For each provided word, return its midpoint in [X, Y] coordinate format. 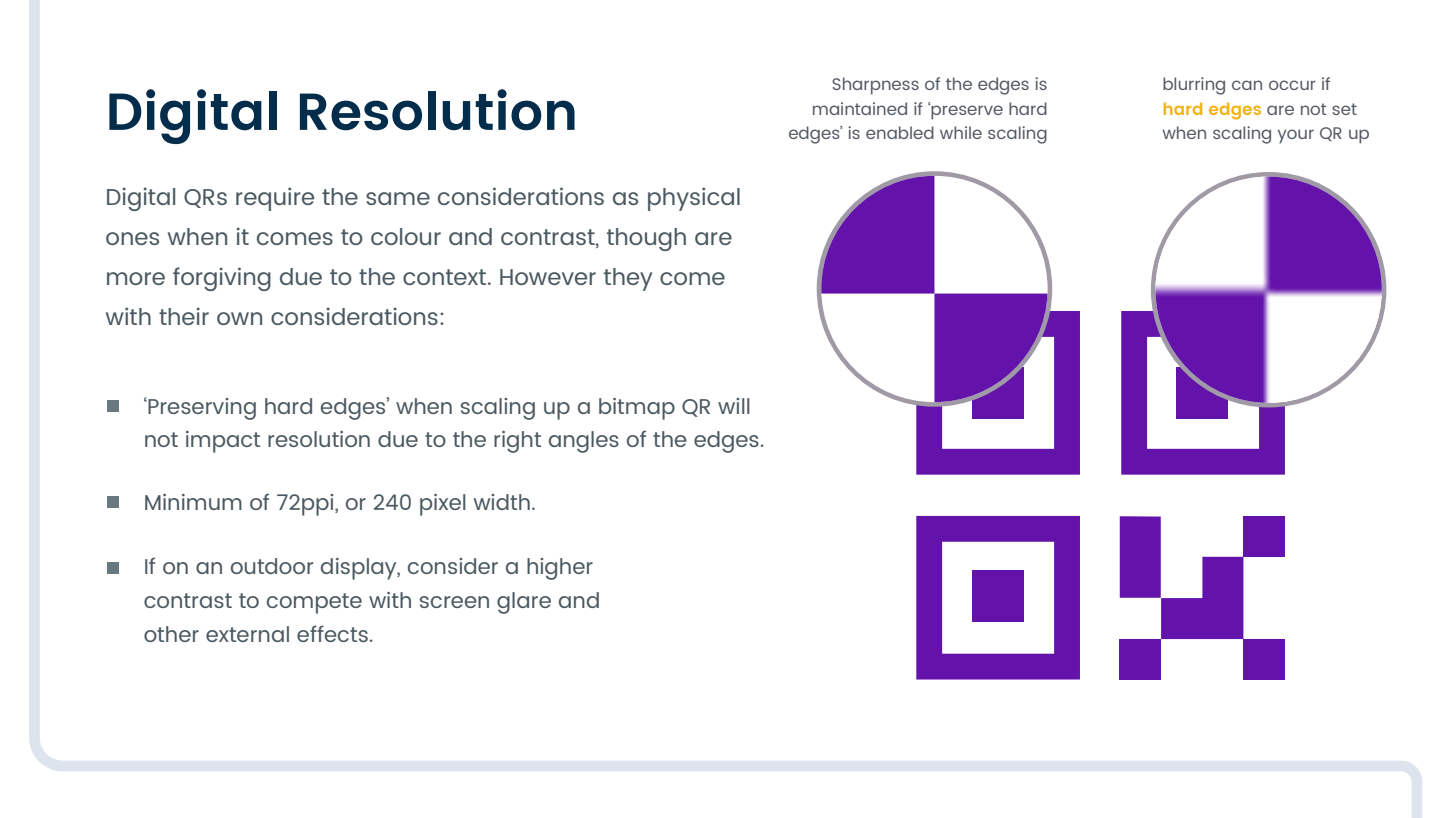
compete [314, 603]
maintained [860, 108]
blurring [1194, 86]
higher [560, 569]
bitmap [637, 409]
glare [524, 603]
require [275, 199]
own [239, 318]
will [734, 406]
